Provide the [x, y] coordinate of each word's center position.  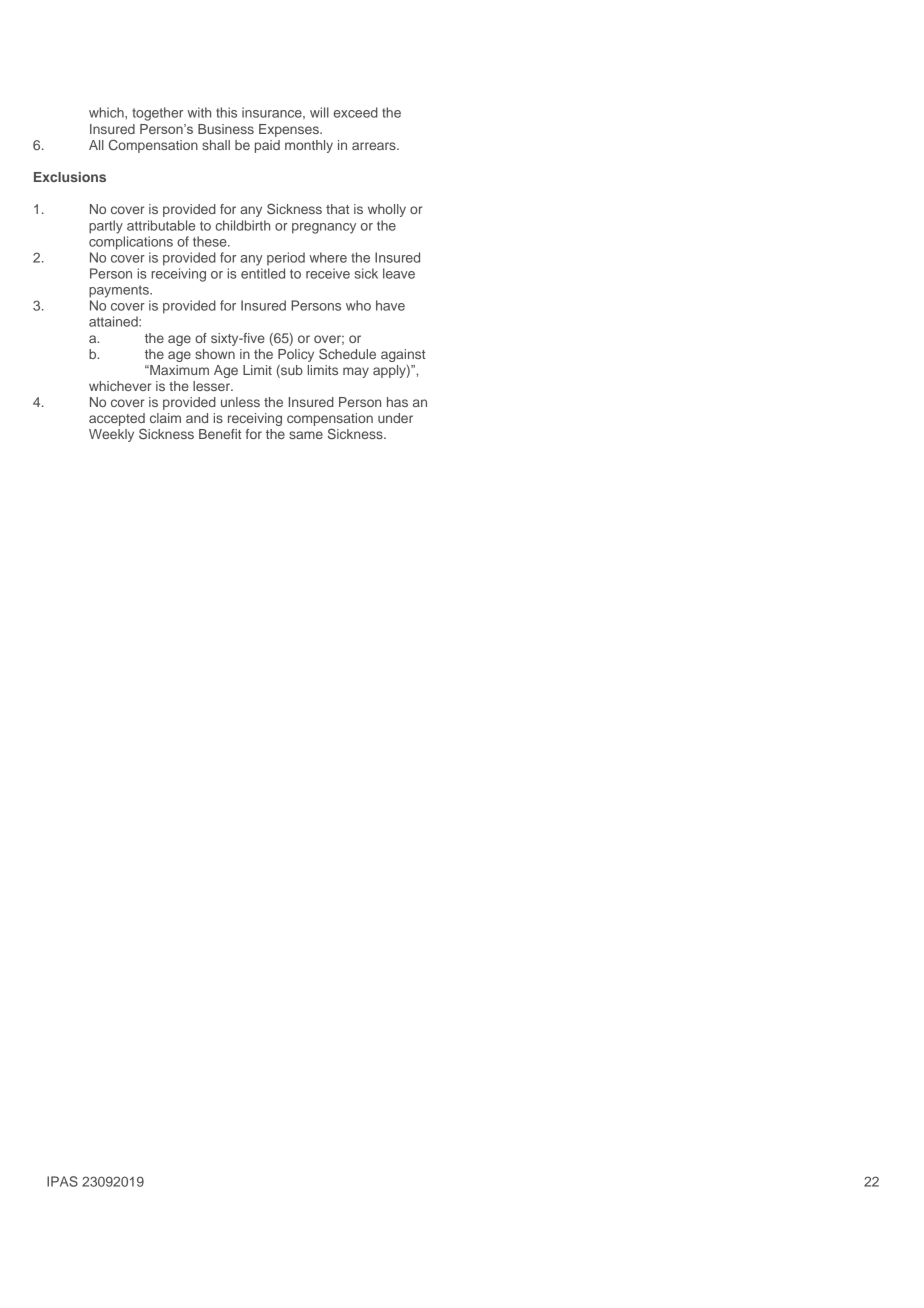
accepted [117, 421]
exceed [356, 112]
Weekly [111, 435]
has [397, 402]
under [395, 418]
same [306, 435]
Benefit [220, 434]
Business [226, 129]
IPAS [62, 1181]
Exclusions [70, 177]
